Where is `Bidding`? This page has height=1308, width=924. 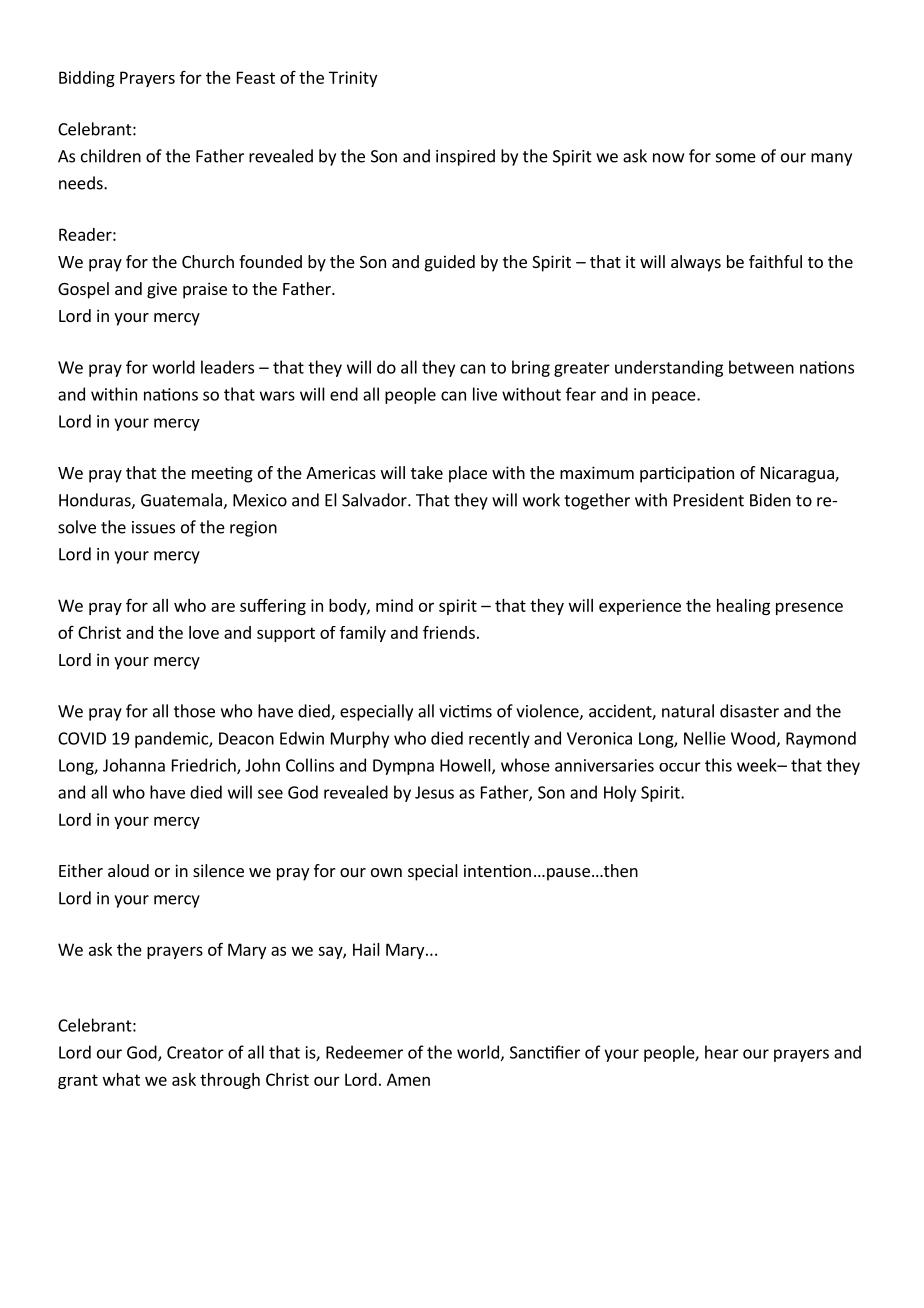 Bidding is located at coordinates (87, 79).
